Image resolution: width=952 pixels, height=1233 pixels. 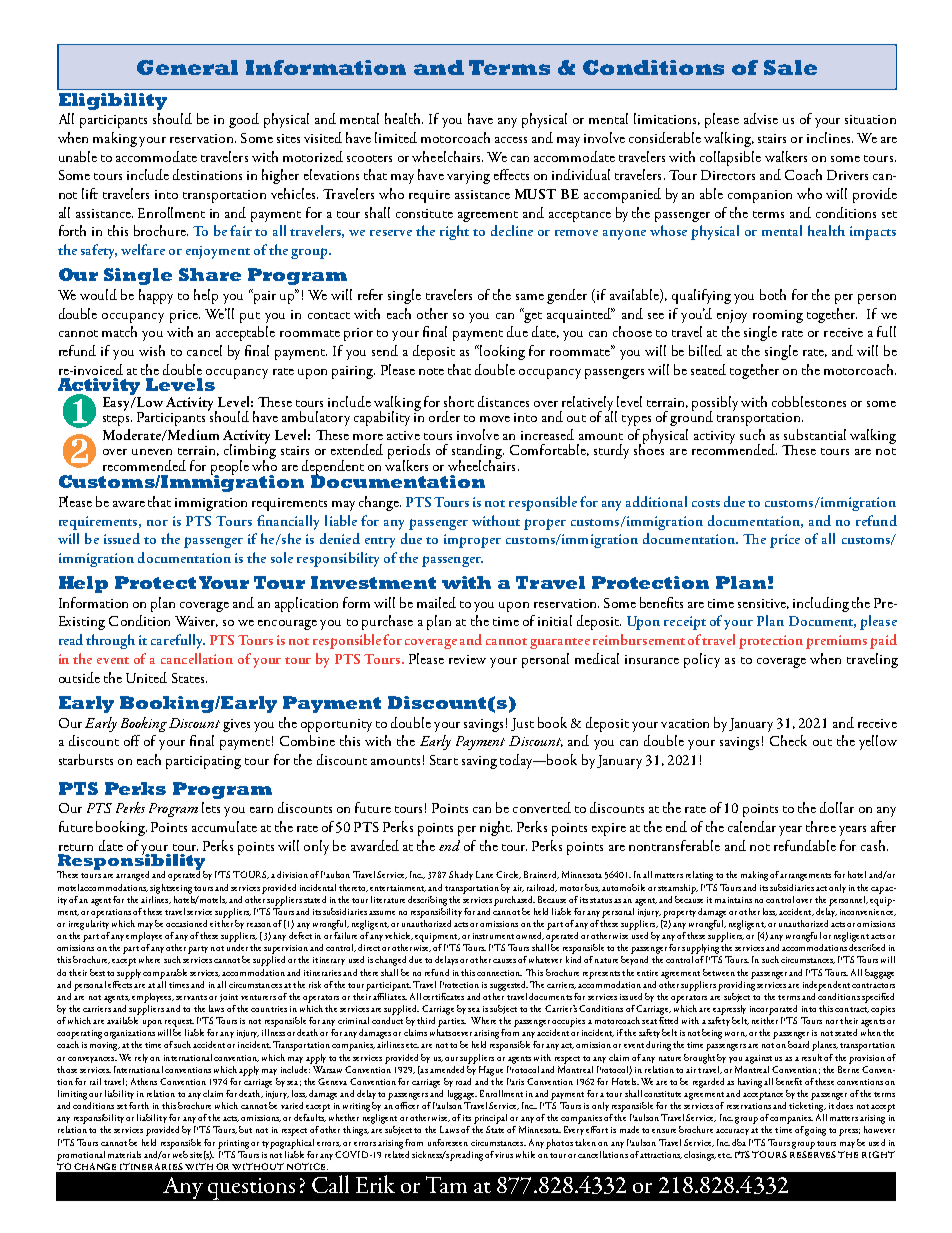 What do you see at coordinates (211, 807) in the screenshot?
I see `lets` at bounding box center [211, 807].
